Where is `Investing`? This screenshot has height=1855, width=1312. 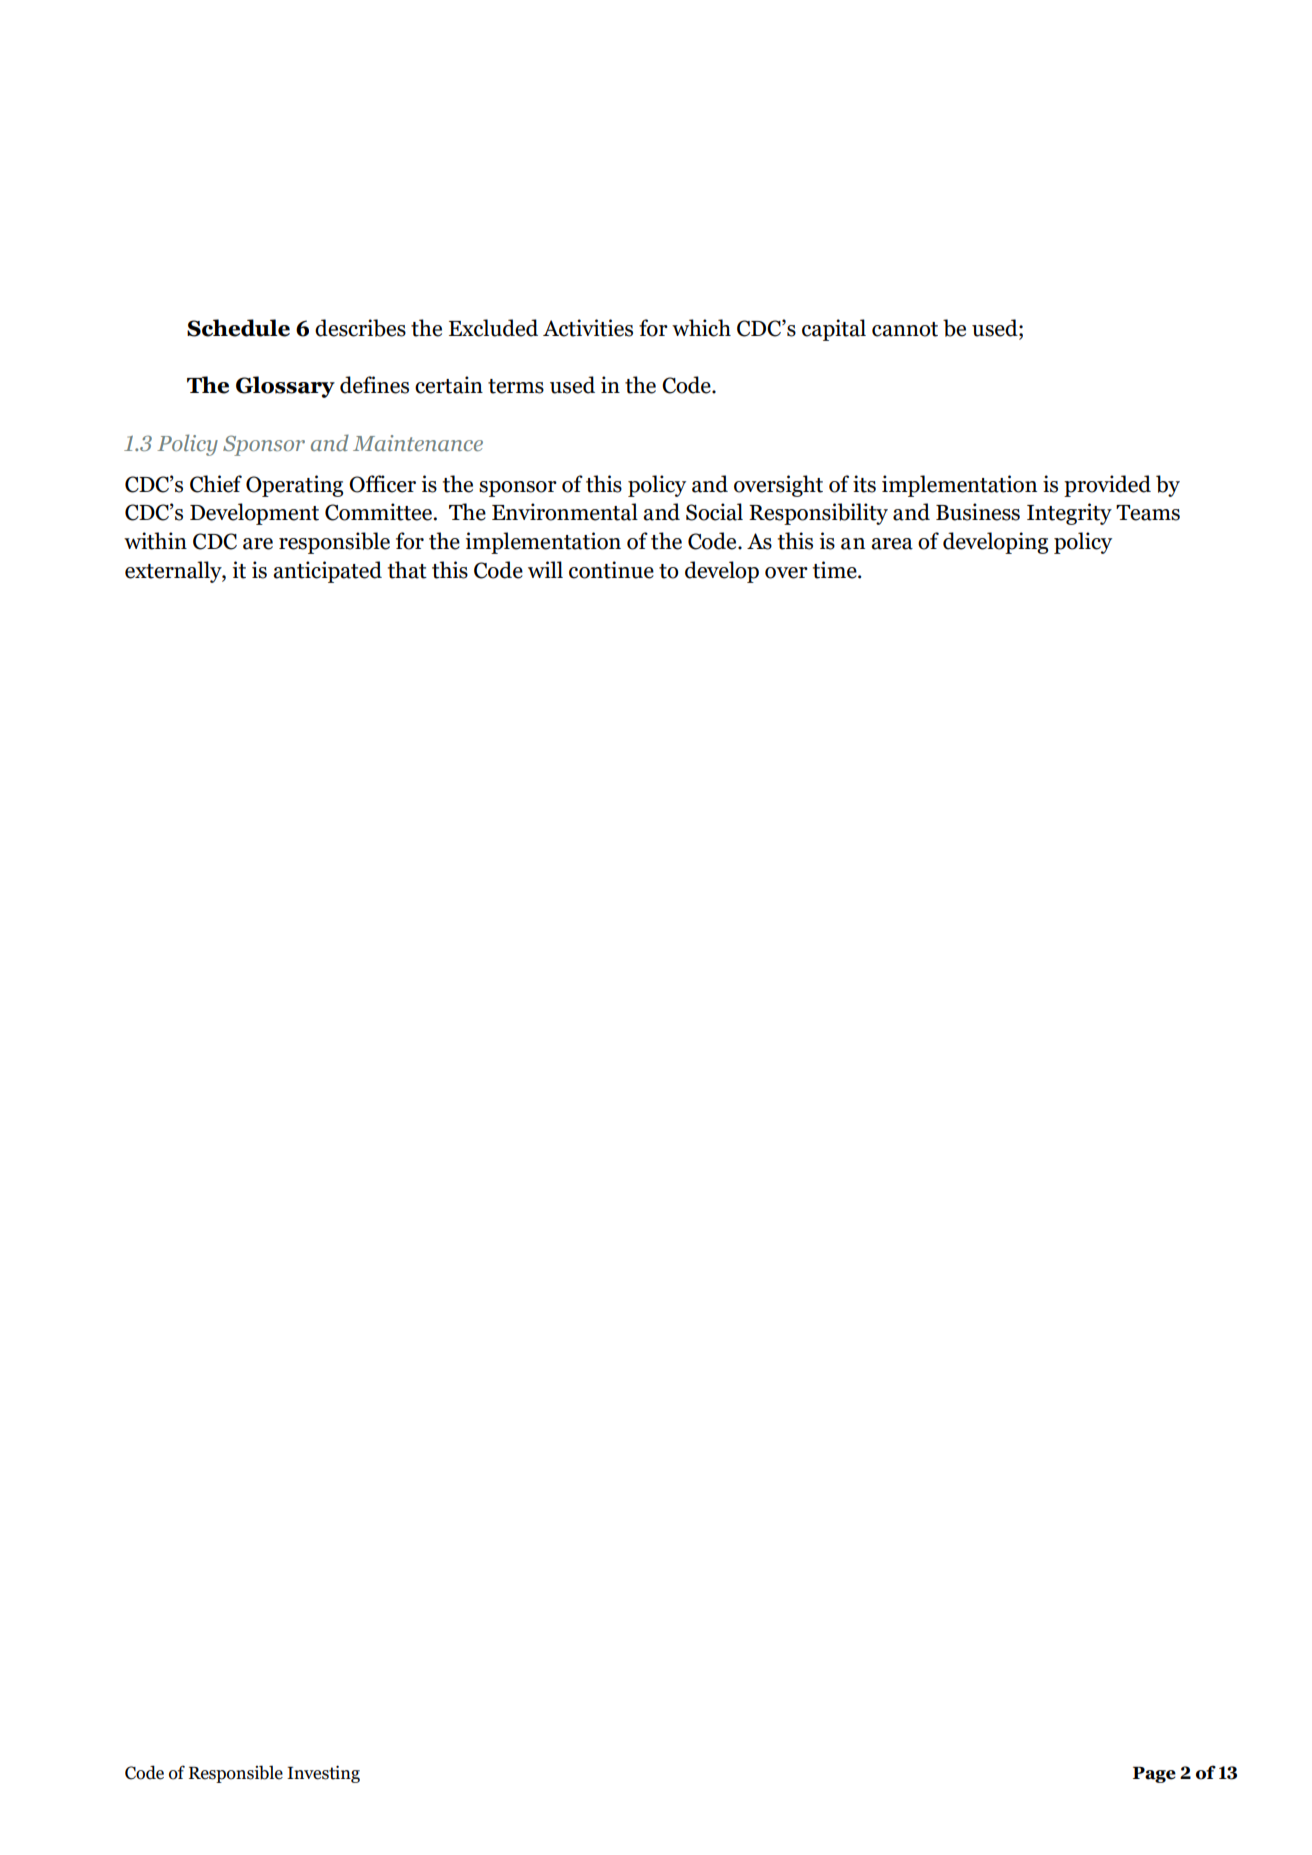
Investing is located at coordinates (323, 1774).
